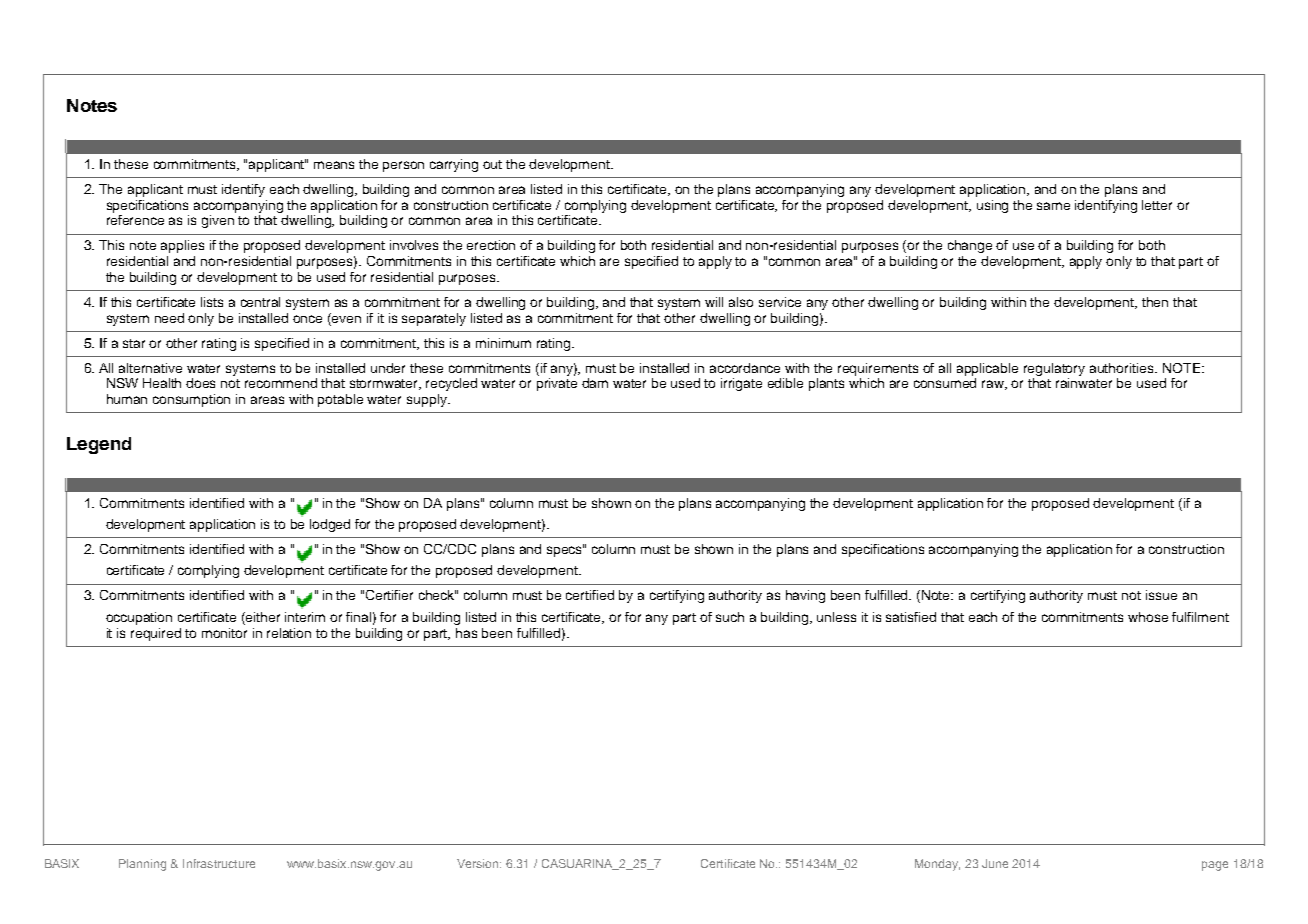  What do you see at coordinates (219, 863) in the image?
I see `Infrastructure` at bounding box center [219, 863].
